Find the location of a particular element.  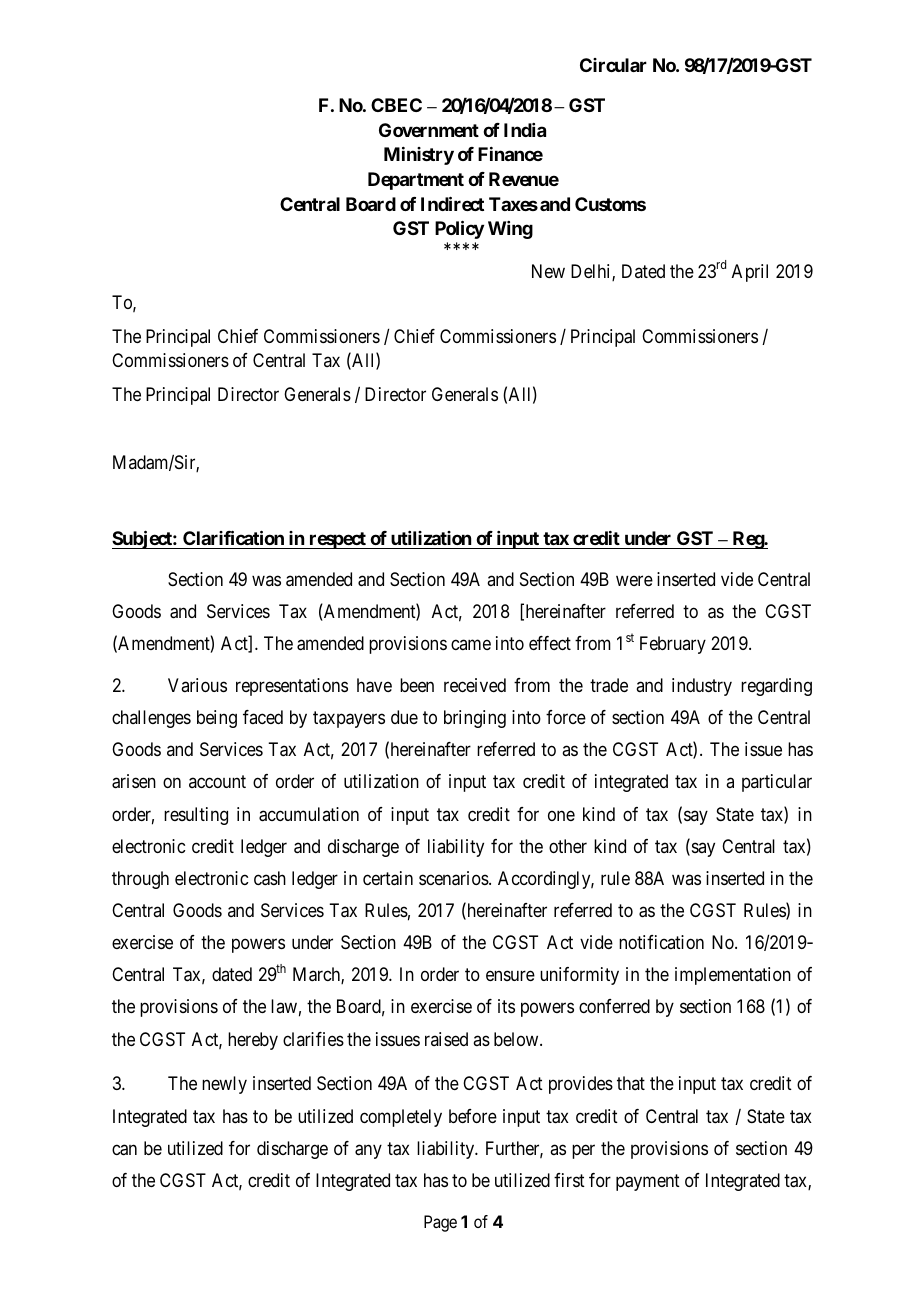

came is located at coordinates (471, 645).
